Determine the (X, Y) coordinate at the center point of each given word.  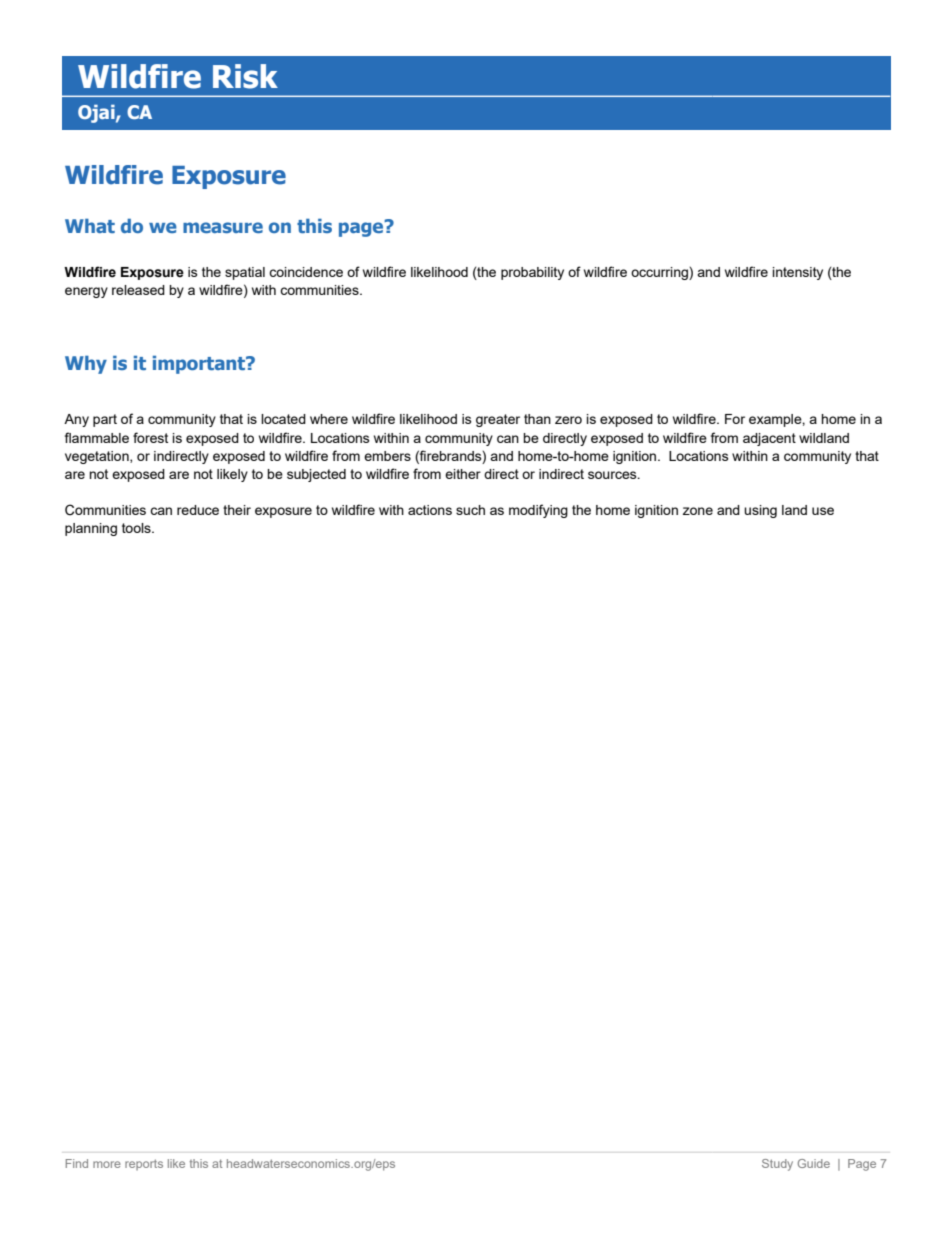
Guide (814, 1163)
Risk (245, 76)
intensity (798, 273)
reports (144, 1164)
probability (532, 273)
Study (777, 1165)
